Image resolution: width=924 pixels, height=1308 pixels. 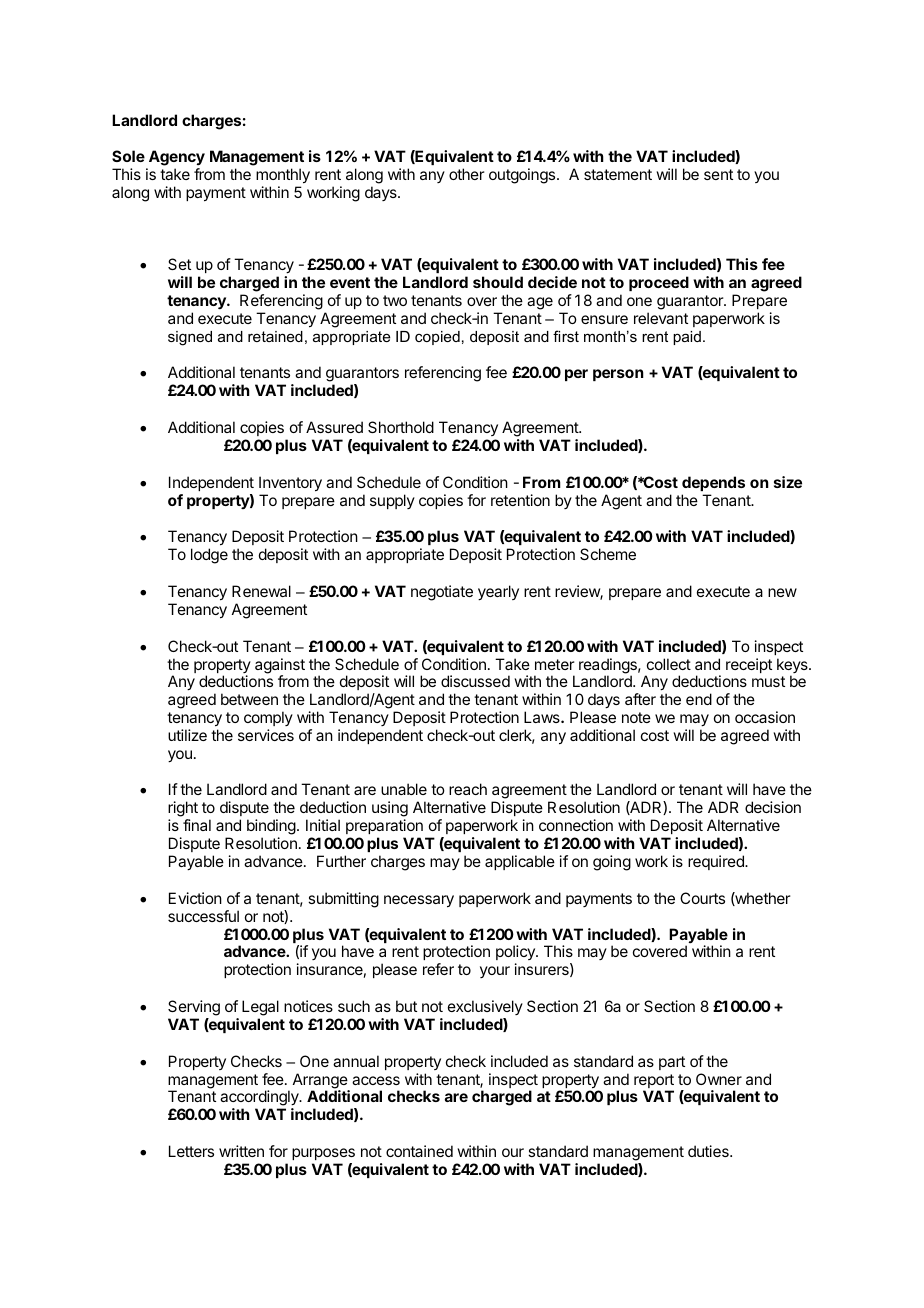 I want to click on depends, so click(x=713, y=483).
